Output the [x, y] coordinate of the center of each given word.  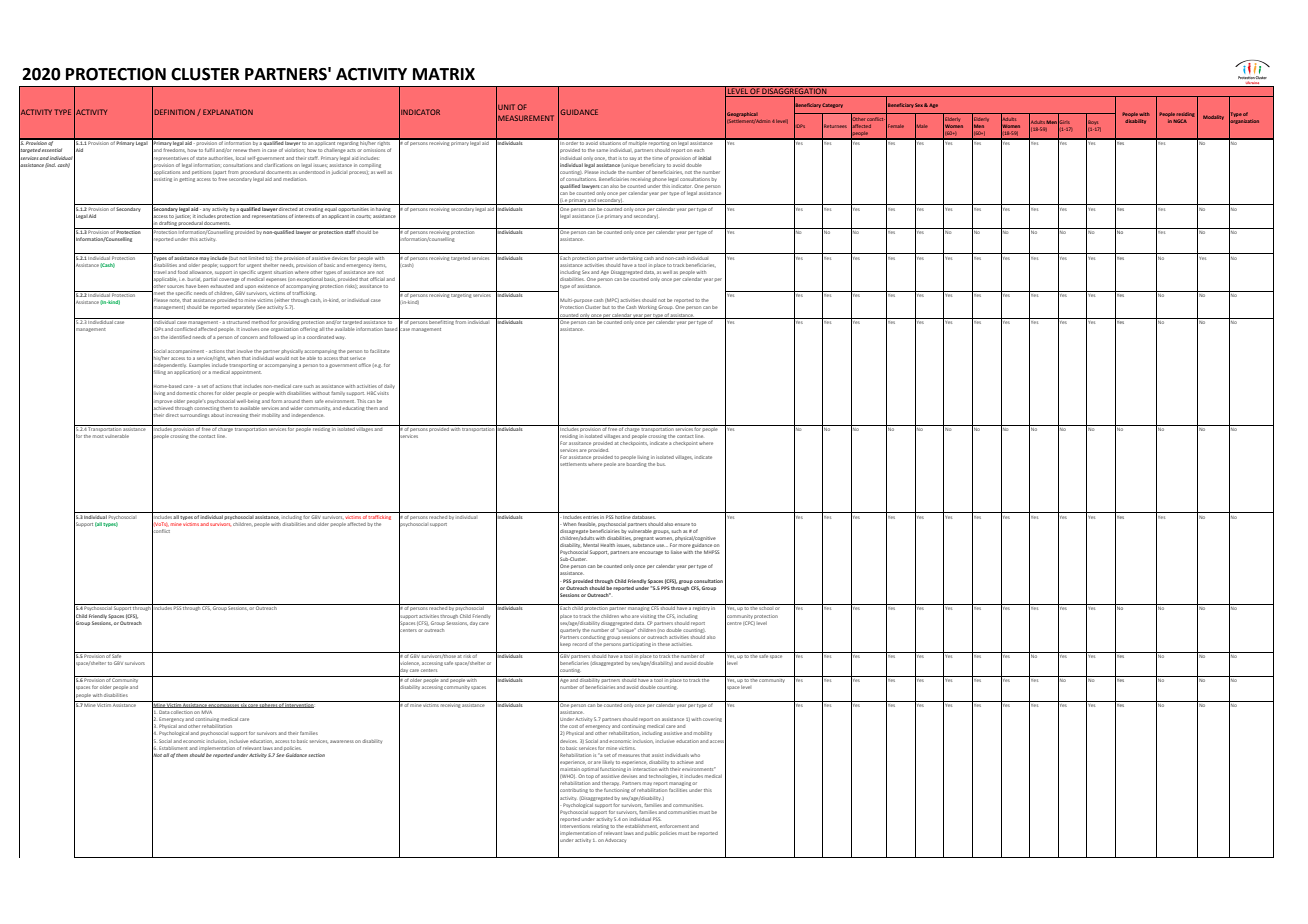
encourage [651, 553]
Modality [1213, 117]
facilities [678, 790]
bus [661, 464]
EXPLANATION [228, 112]
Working [647, 308]
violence [409, 663]
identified [180, 337]
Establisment [173, 748]
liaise [676, 552]
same [602, 150]
